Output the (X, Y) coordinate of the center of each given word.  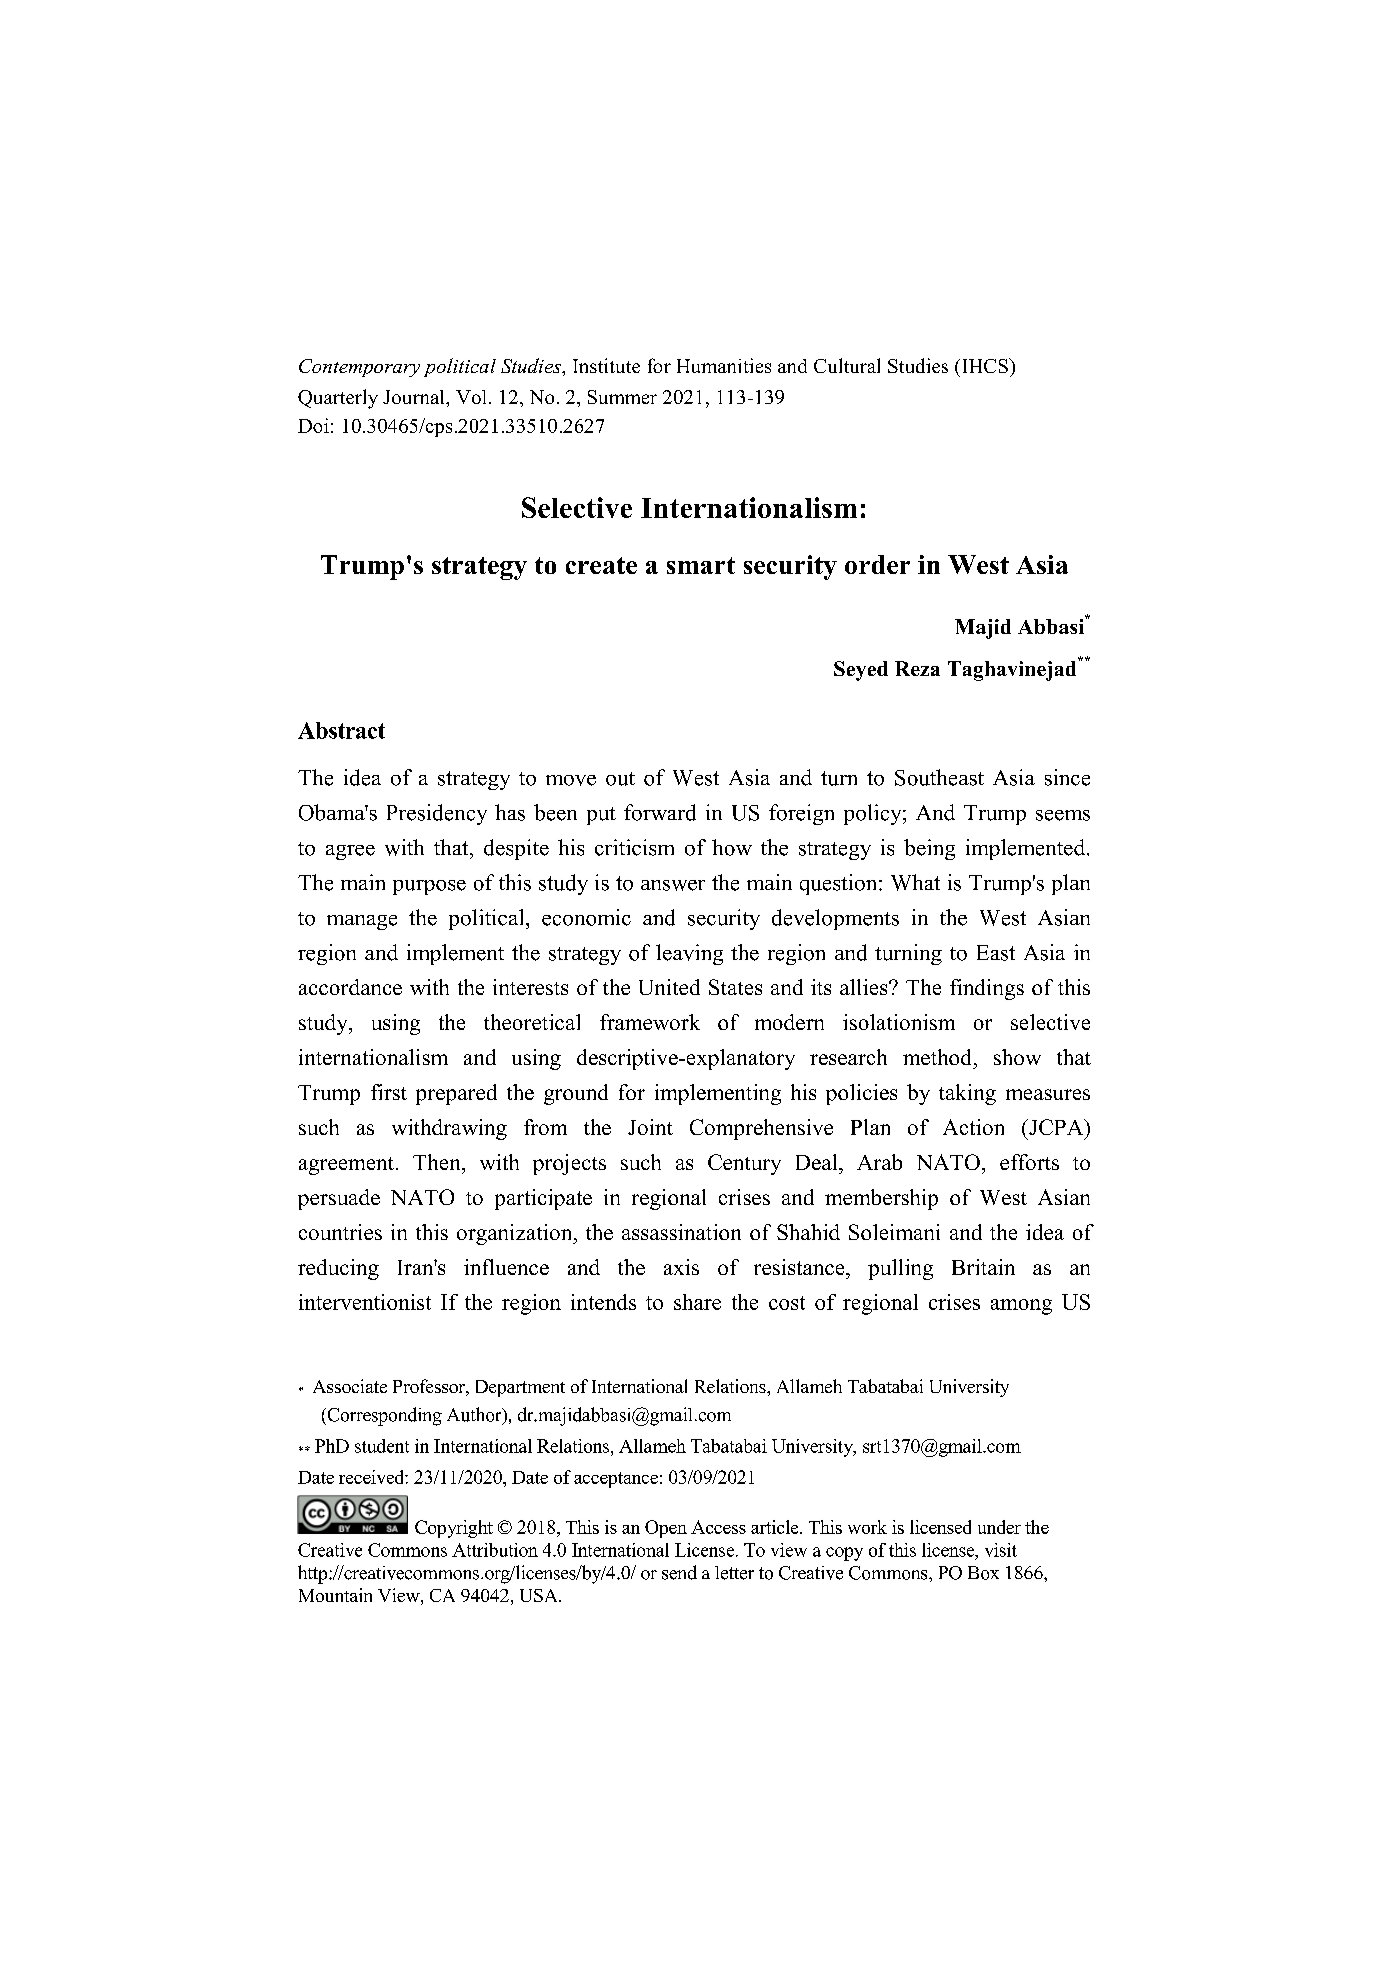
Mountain (335, 1595)
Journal (415, 397)
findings (987, 989)
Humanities (724, 365)
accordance (350, 987)
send (679, 1572)
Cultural (847, 365)
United (669, 987)
